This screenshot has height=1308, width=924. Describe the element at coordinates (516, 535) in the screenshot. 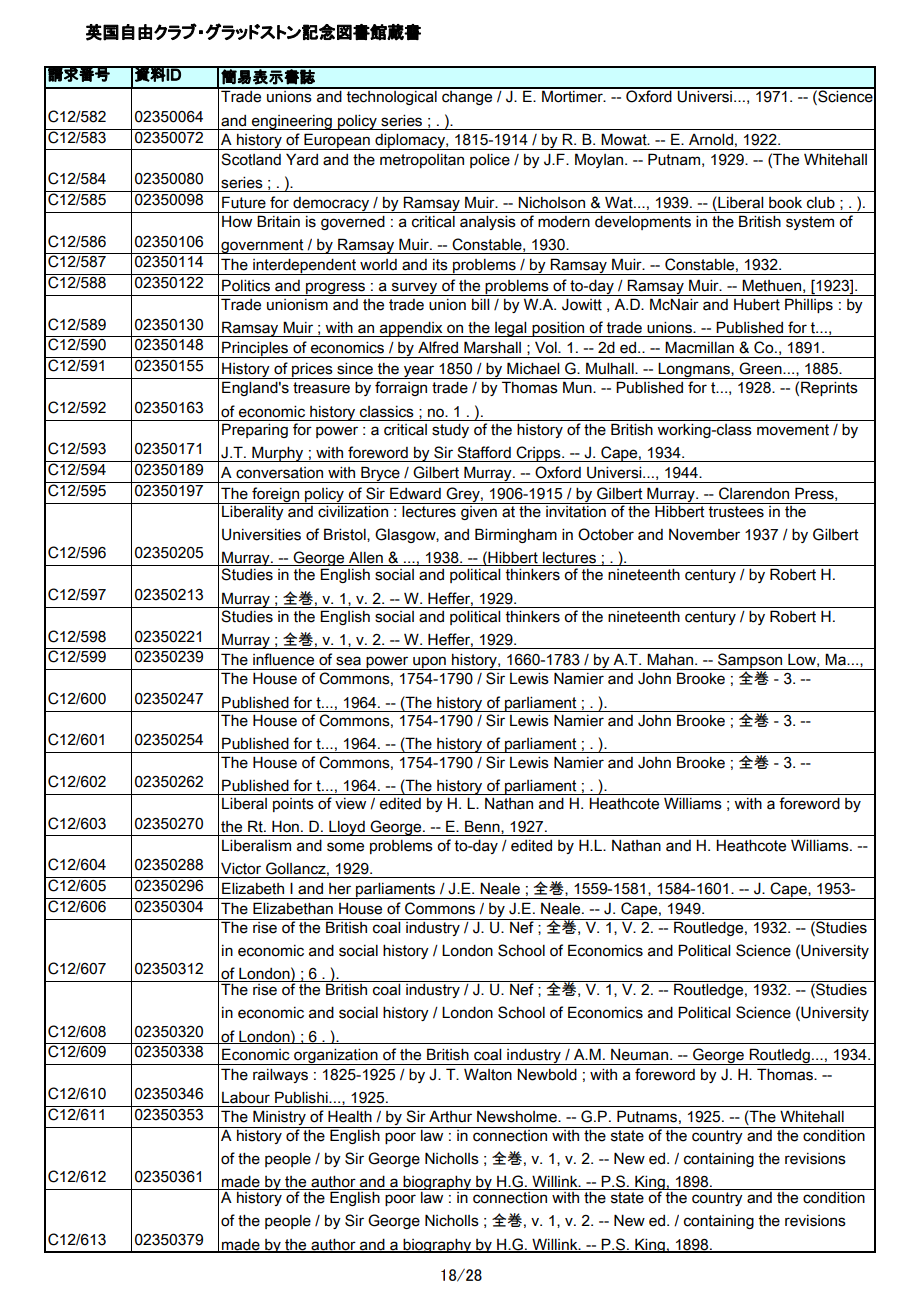

I see `Birmingham` at that location.
